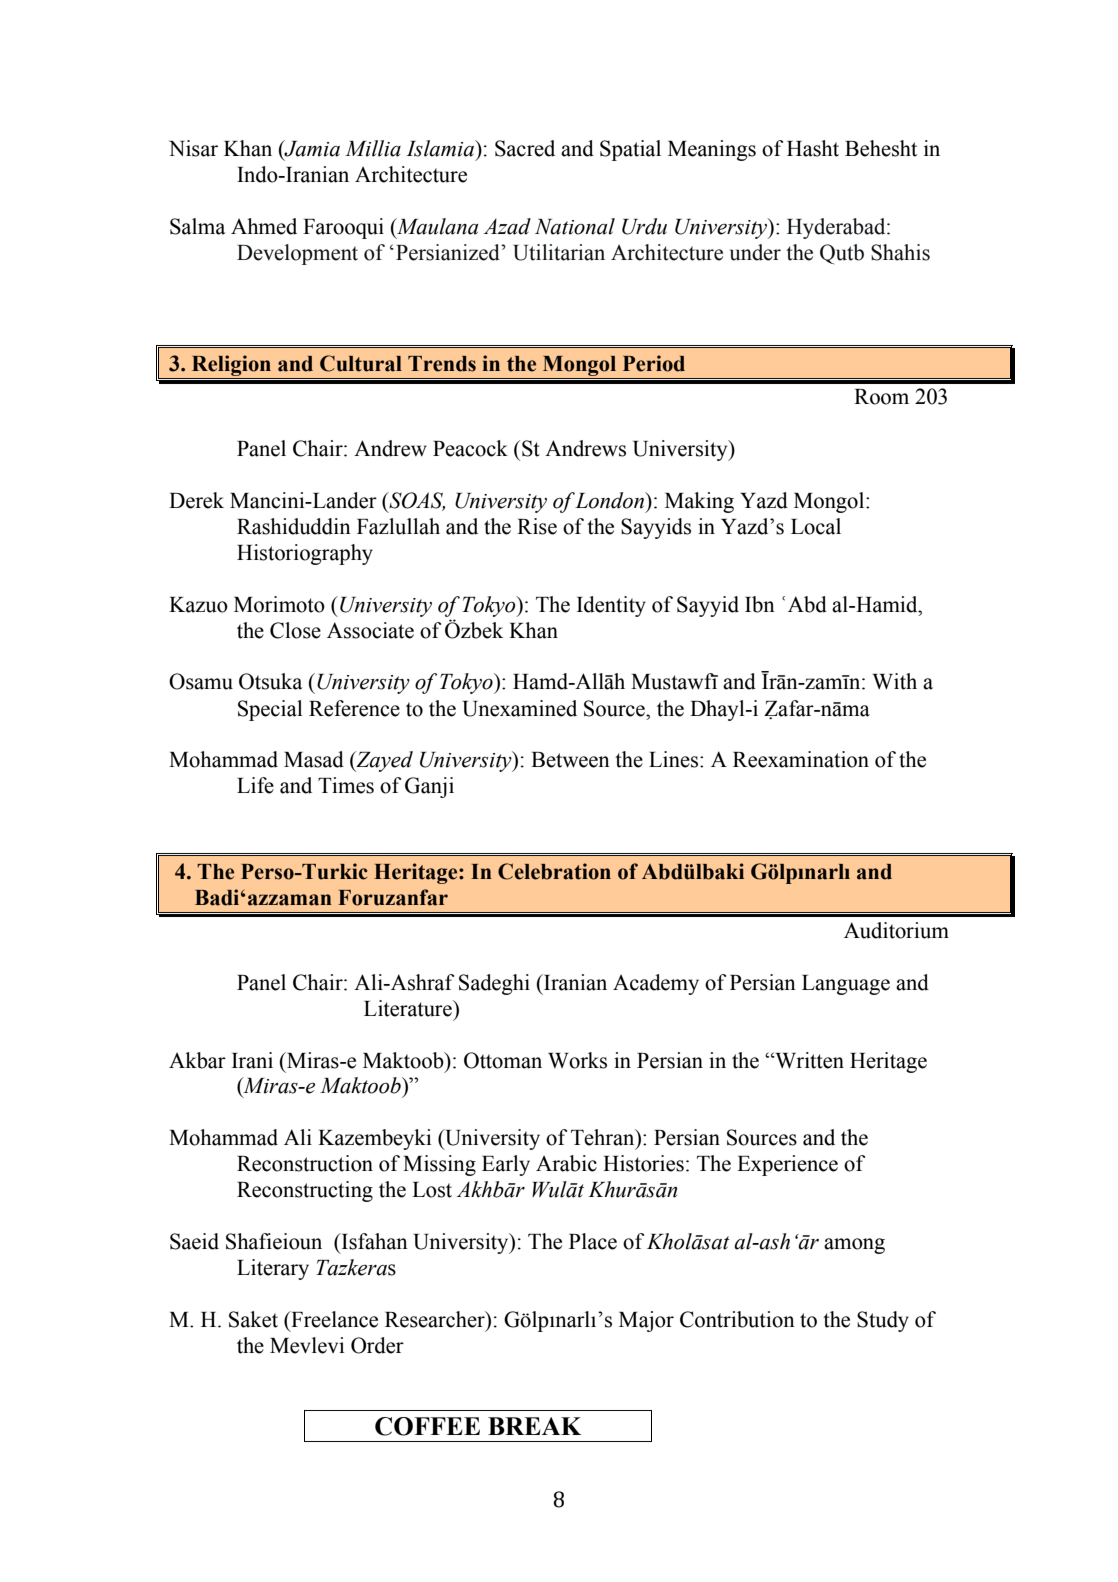 Image resolution: width=1118 pixels, height=1582 pixels. What do you see at coordinates (537, 526) in the screenshot?
I see `Rise` at bounding box center [537, 526].
